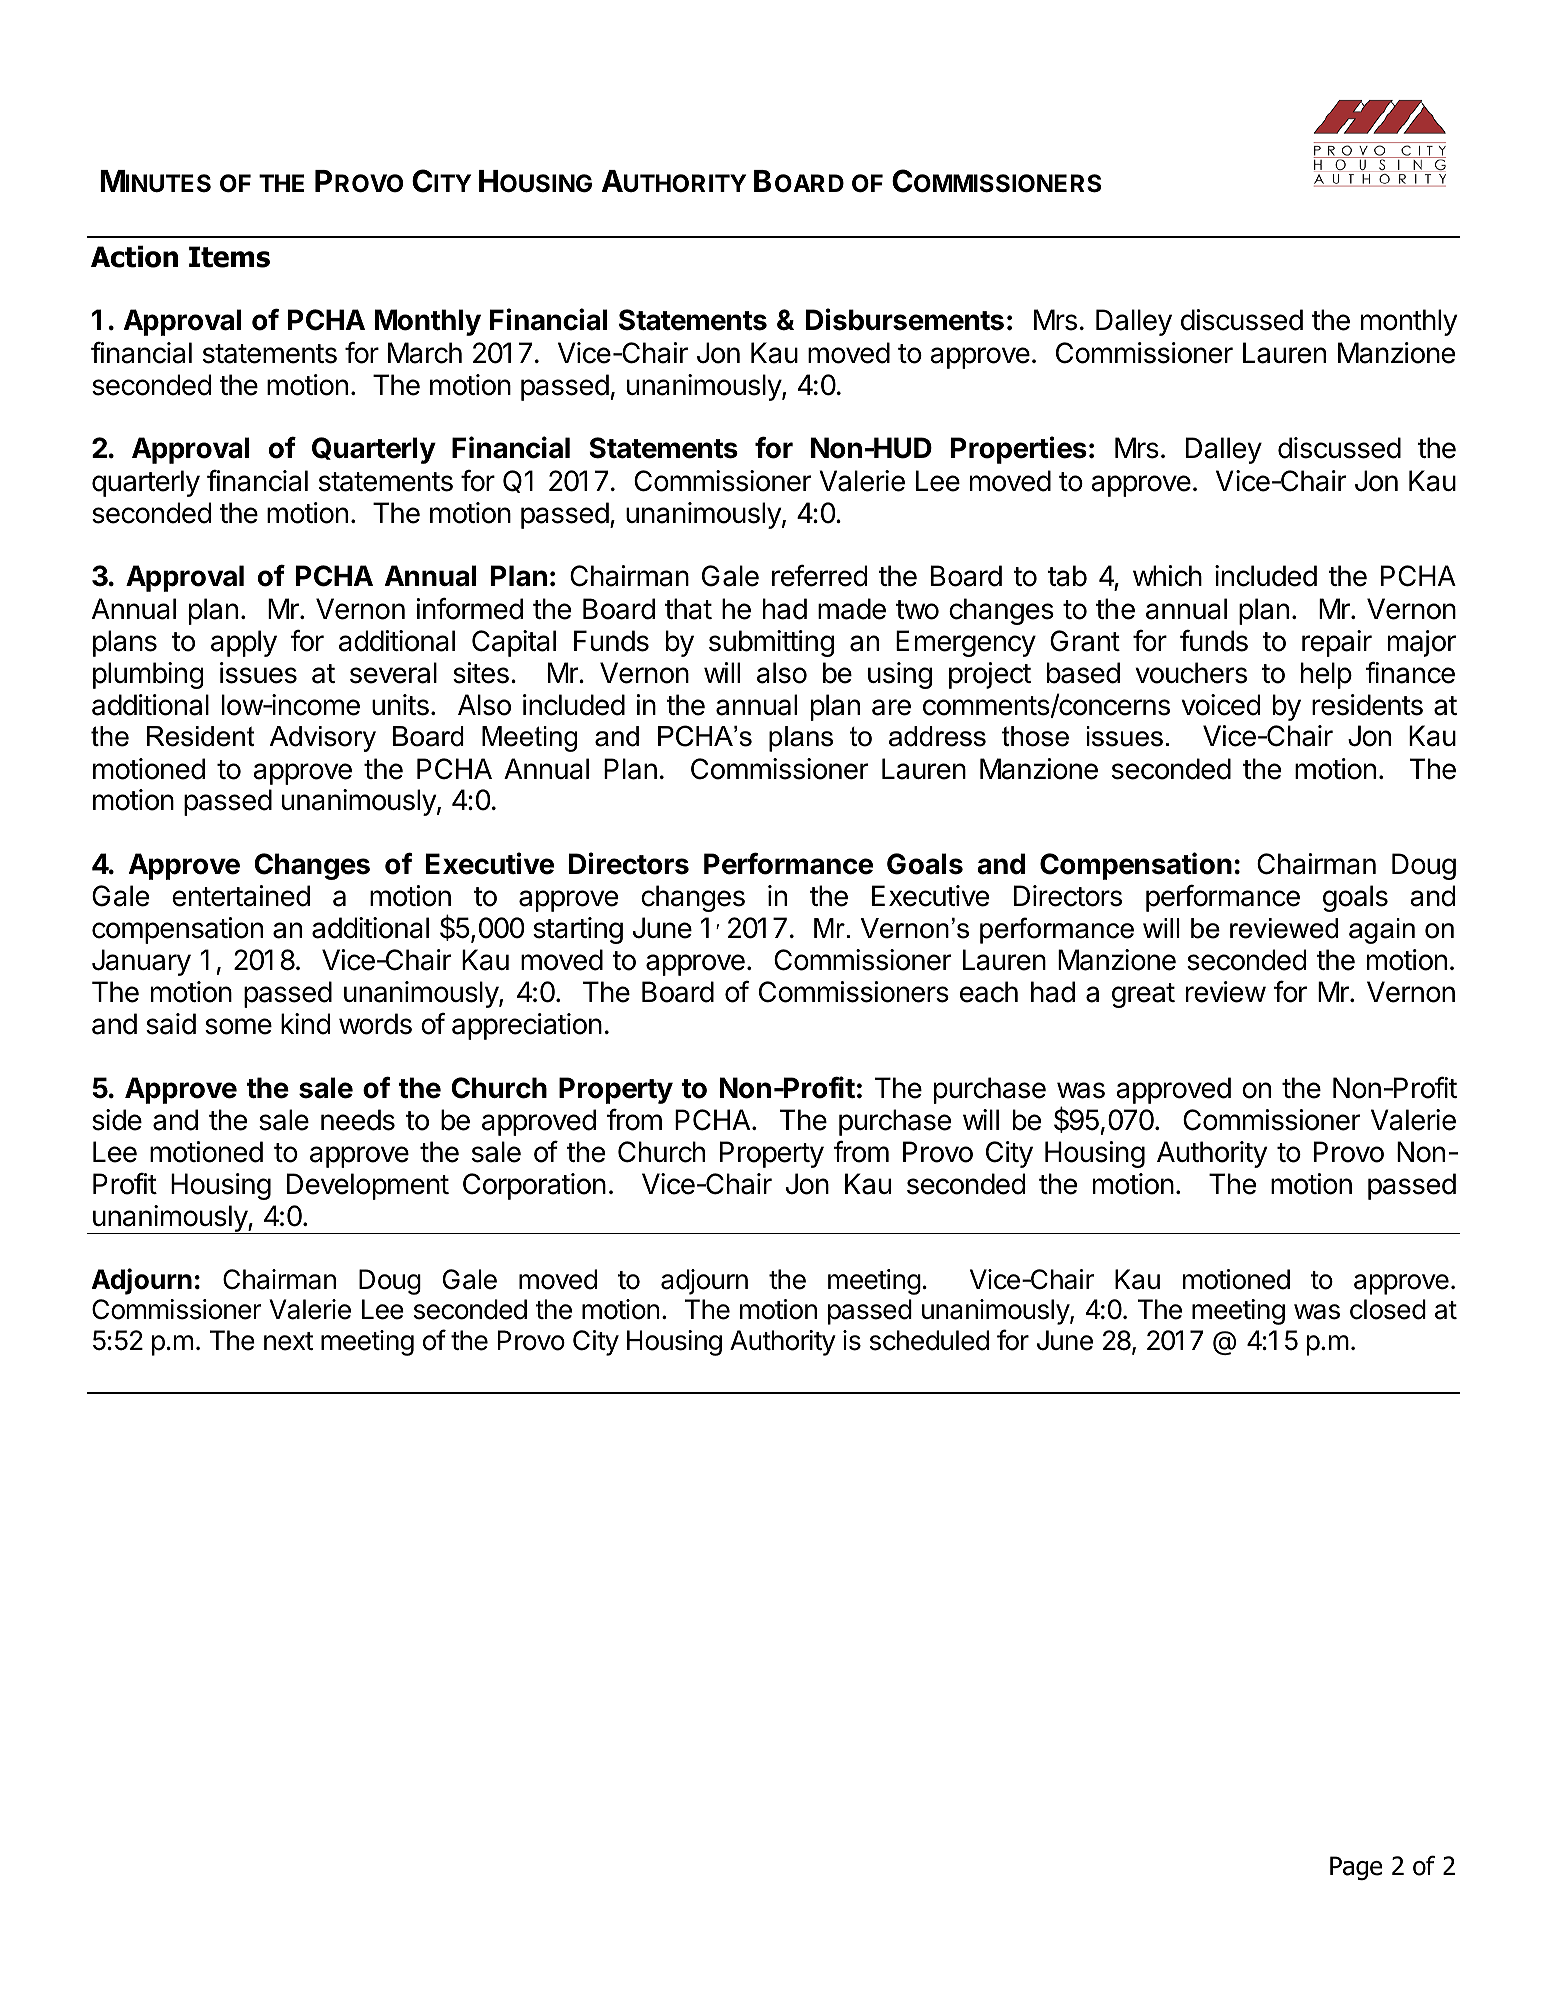 The width and height of the image is (1547, 2002). What do you see at coordinates (929, 1340) in the image?
I see `scheduled` at bounding box center [929, 1340].
